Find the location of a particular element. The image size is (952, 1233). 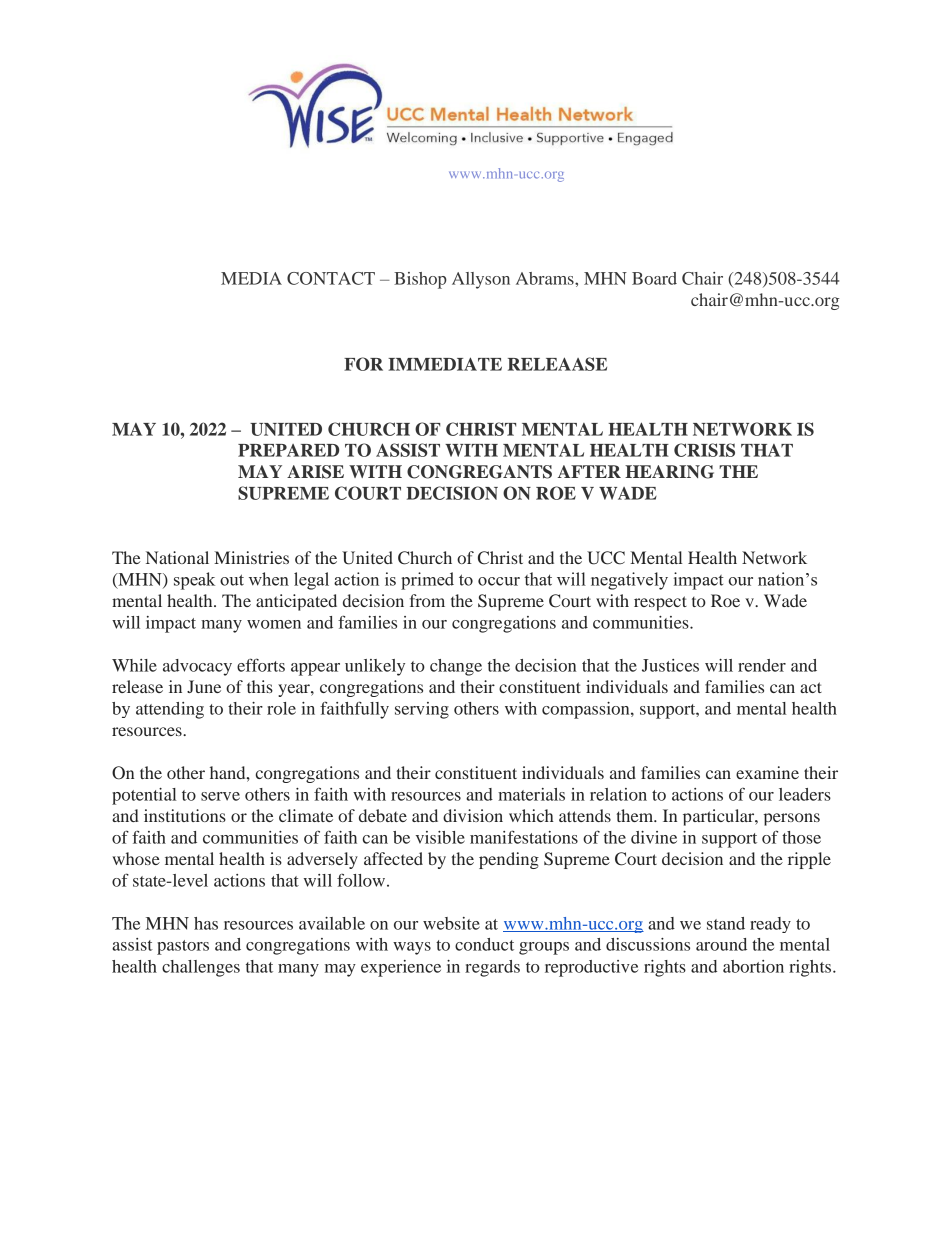

conduct is located at coordinates (484, 944).
